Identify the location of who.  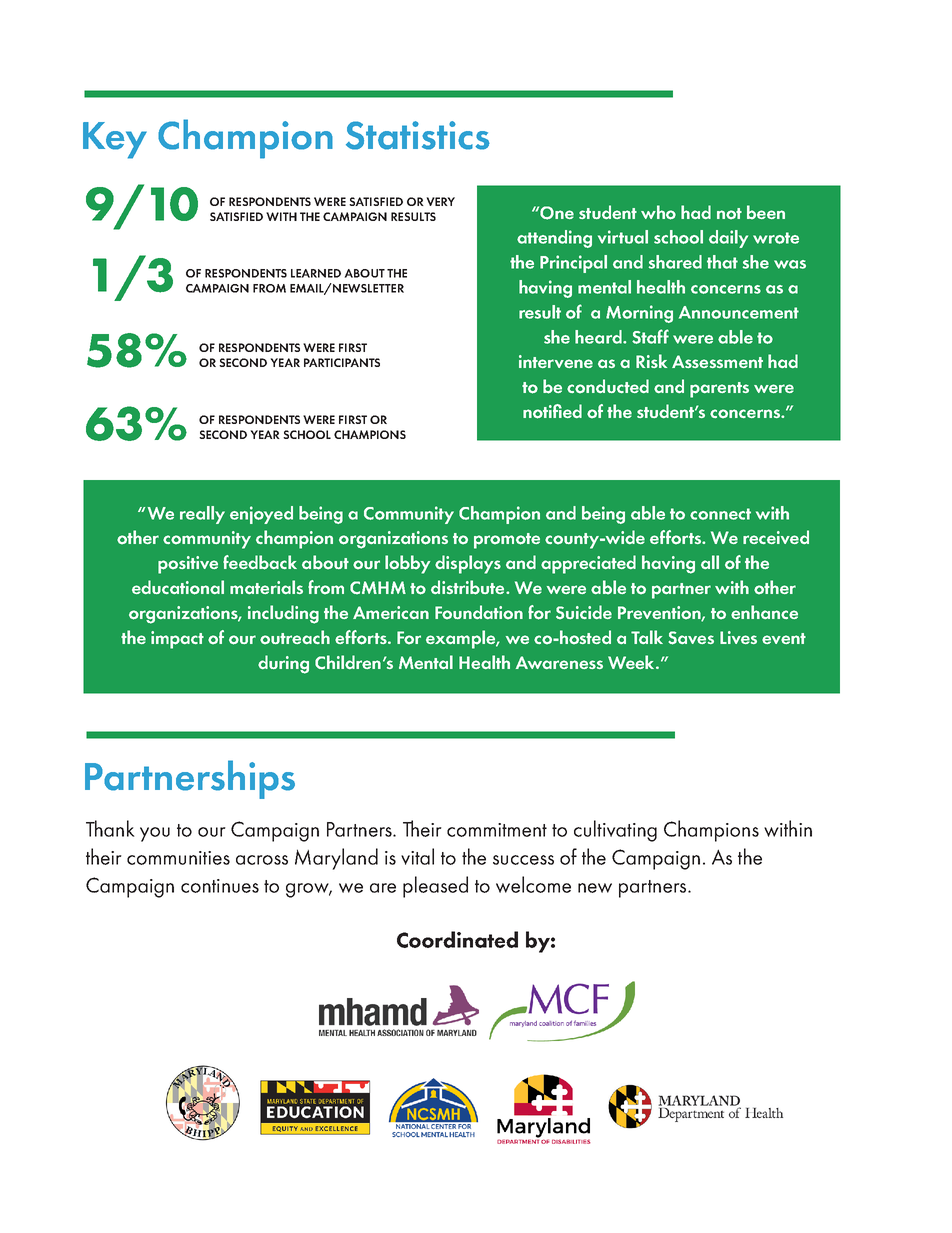
(658, 212).
